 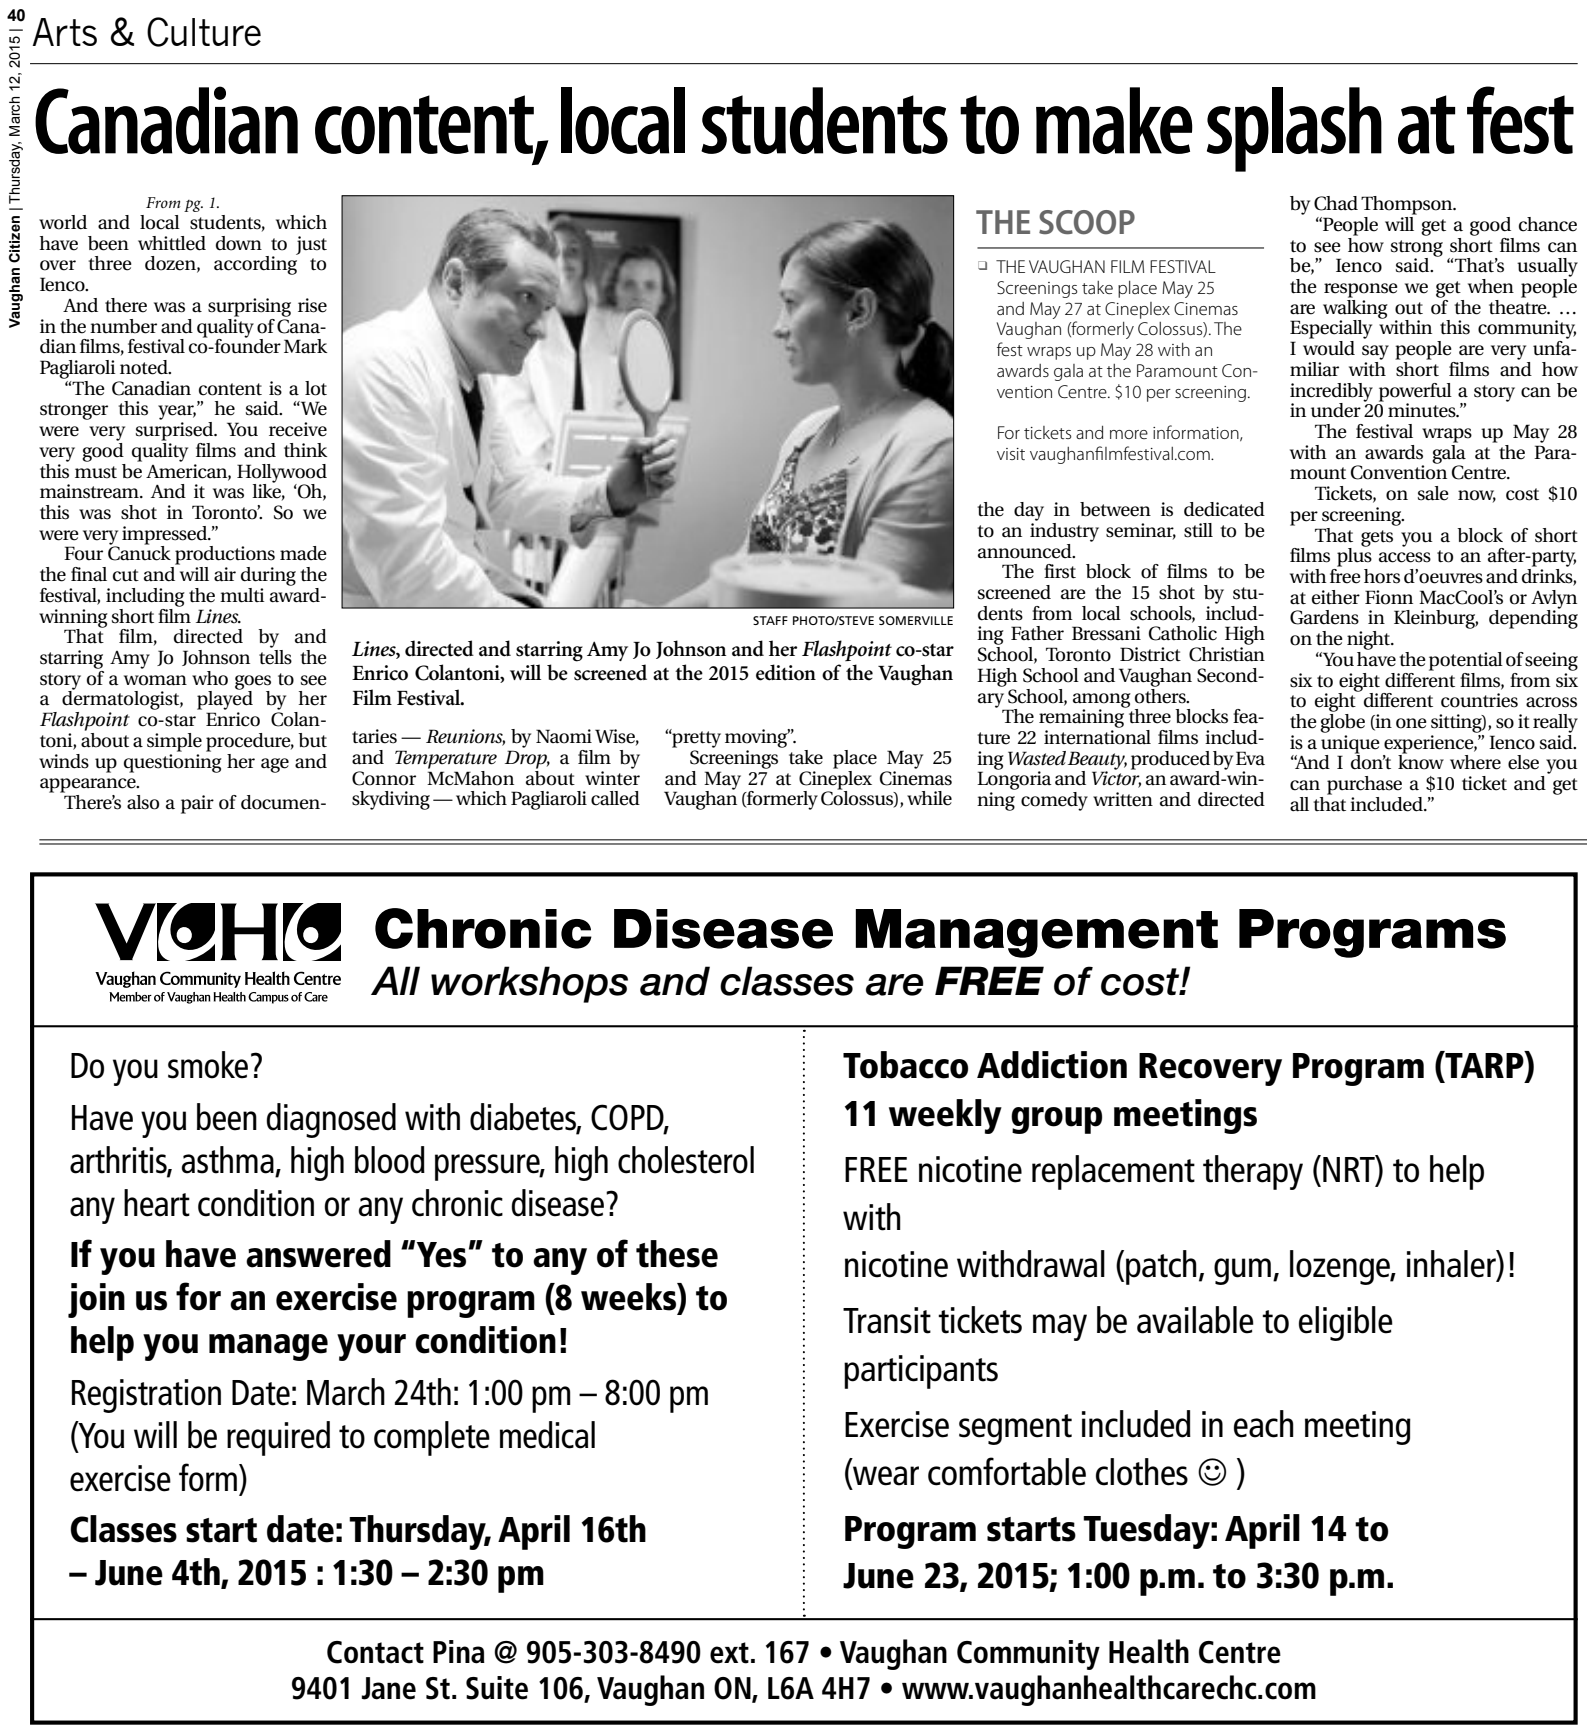 I want to click on SCOOP, so click(x=1087, y=222).
